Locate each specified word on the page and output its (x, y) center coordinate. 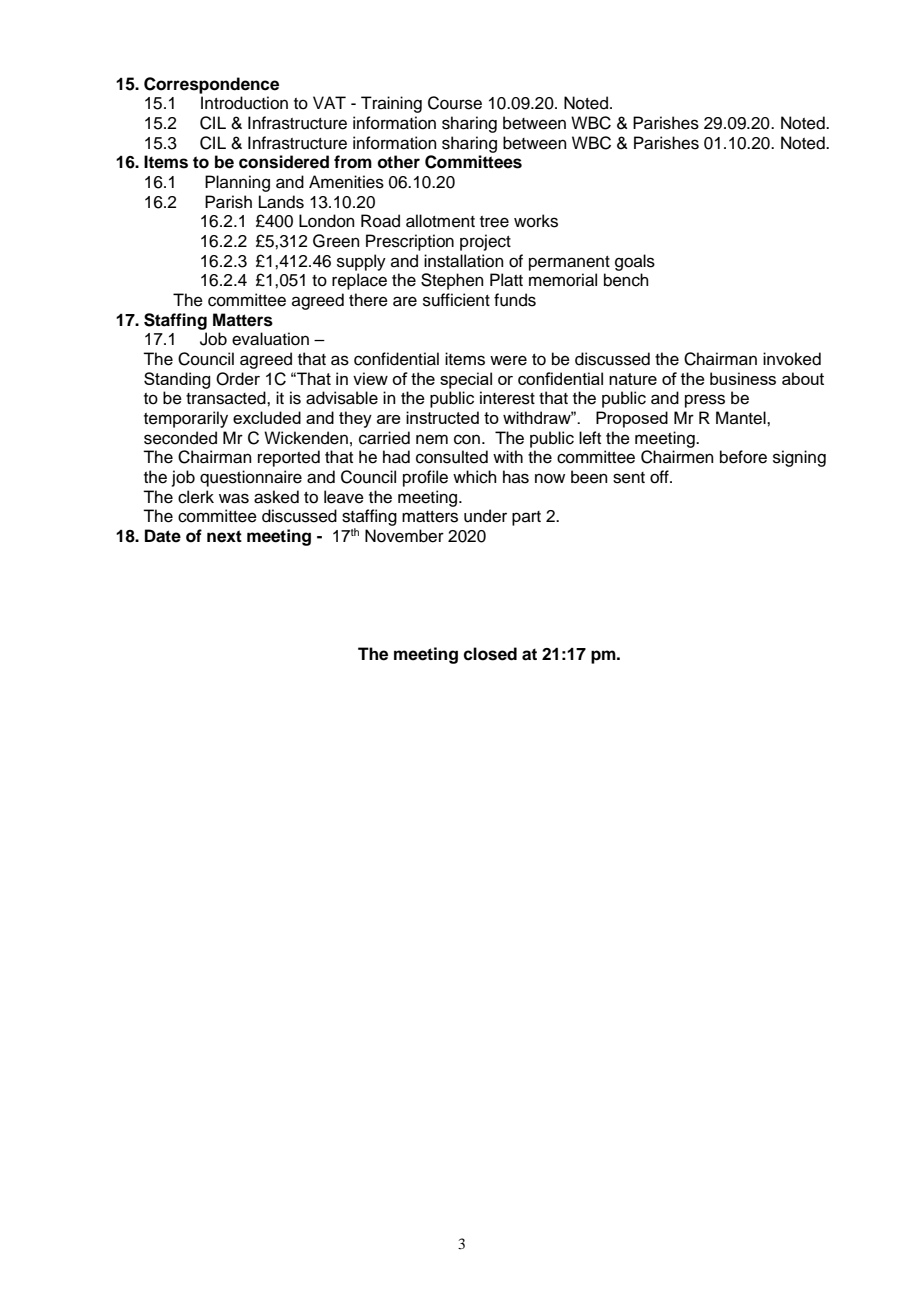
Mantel (742, 418)
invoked (792, 359)
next (224, 536)
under (485, 516)
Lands (281, 202)
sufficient (456, 300)
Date (163, 536)
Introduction (244, 103)
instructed (442, 417)
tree (494, 222)
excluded (267, 417)
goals (635, 262)
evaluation (270, 339)
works (536, 221)
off (660, 477)
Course (455, 103)
